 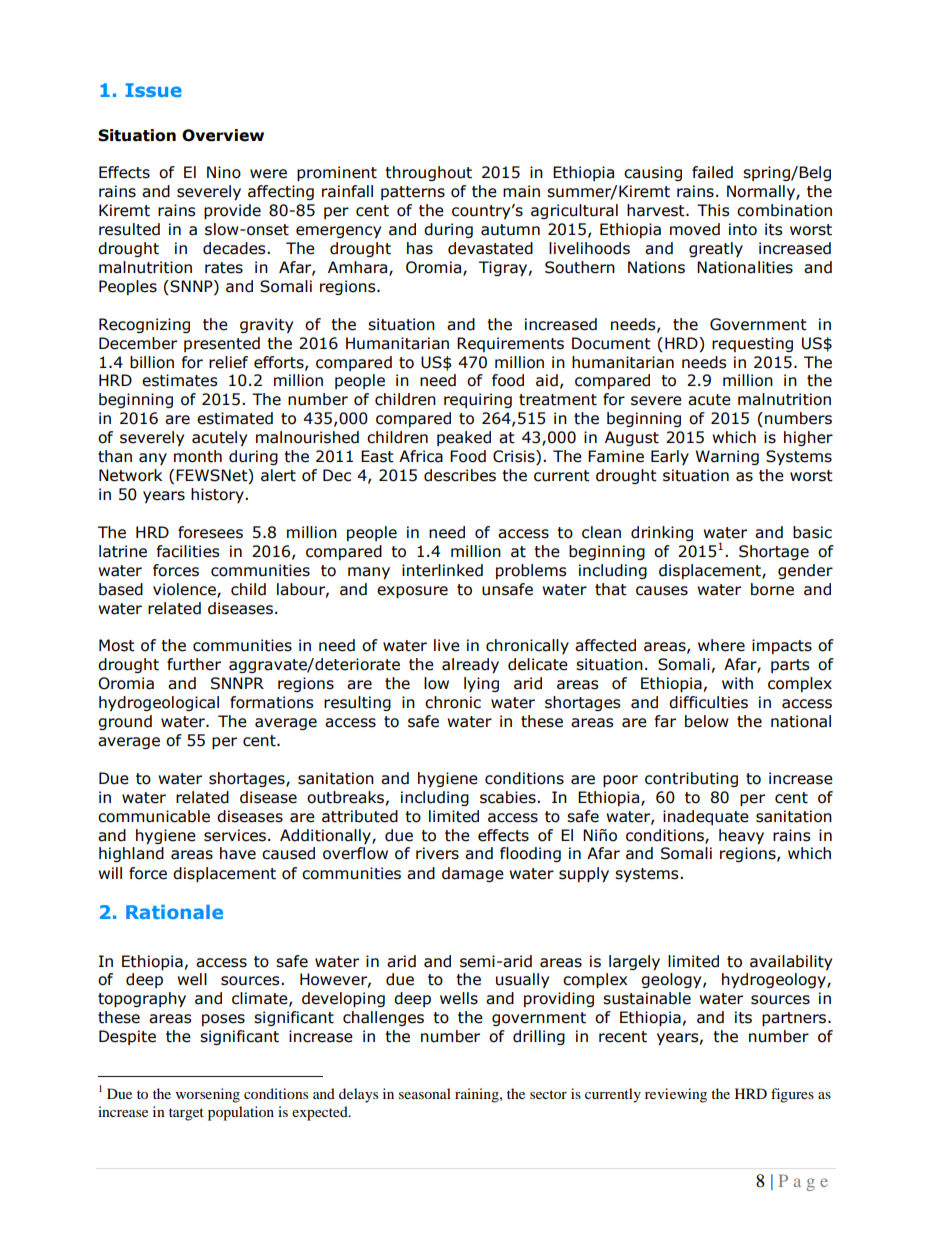 What do you see at coordinates (428, 173) in the screenshot?
I see `throughout` at bounding box center [428, 173].
